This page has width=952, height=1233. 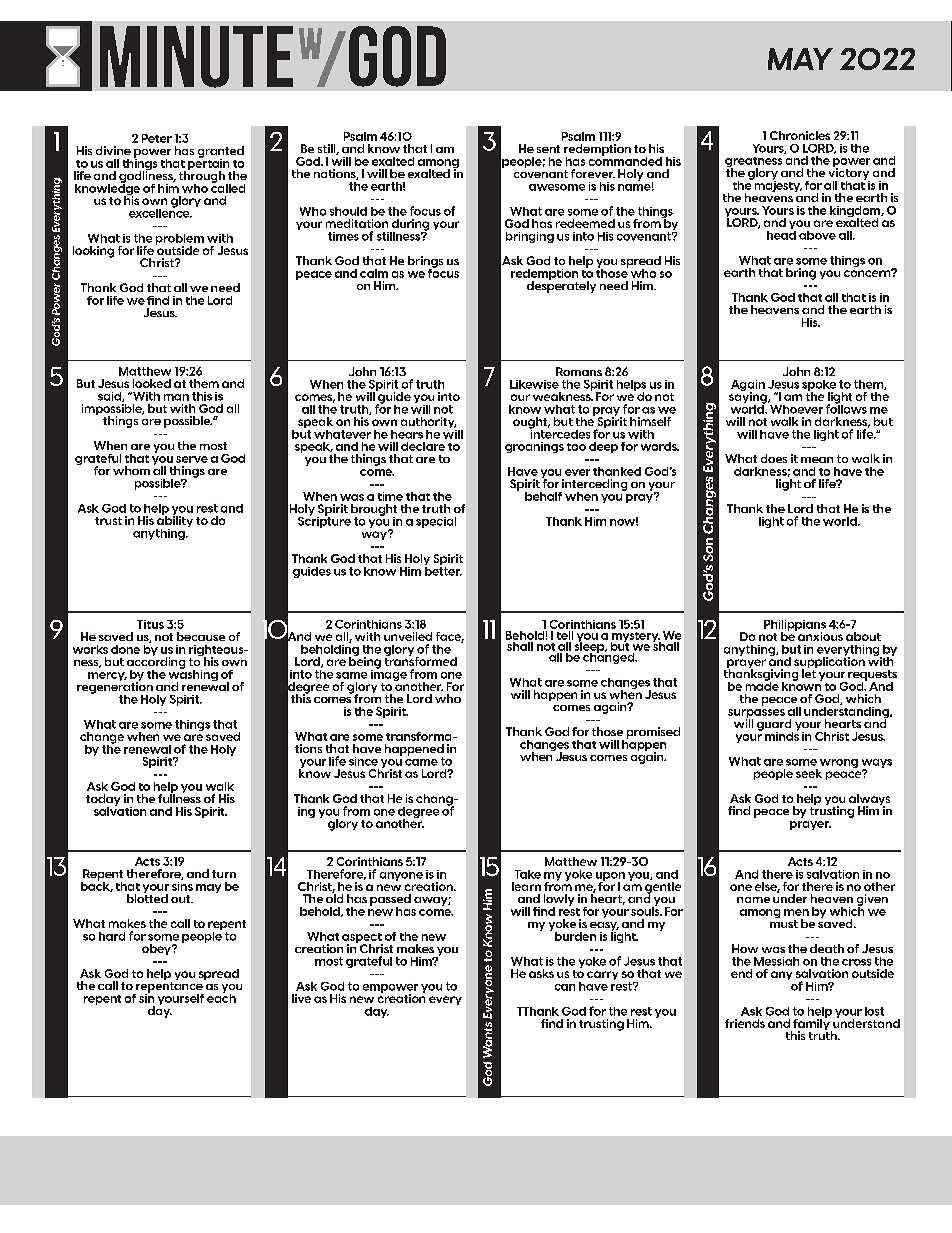 I want to click on sent, so click(x=548, y=149).
